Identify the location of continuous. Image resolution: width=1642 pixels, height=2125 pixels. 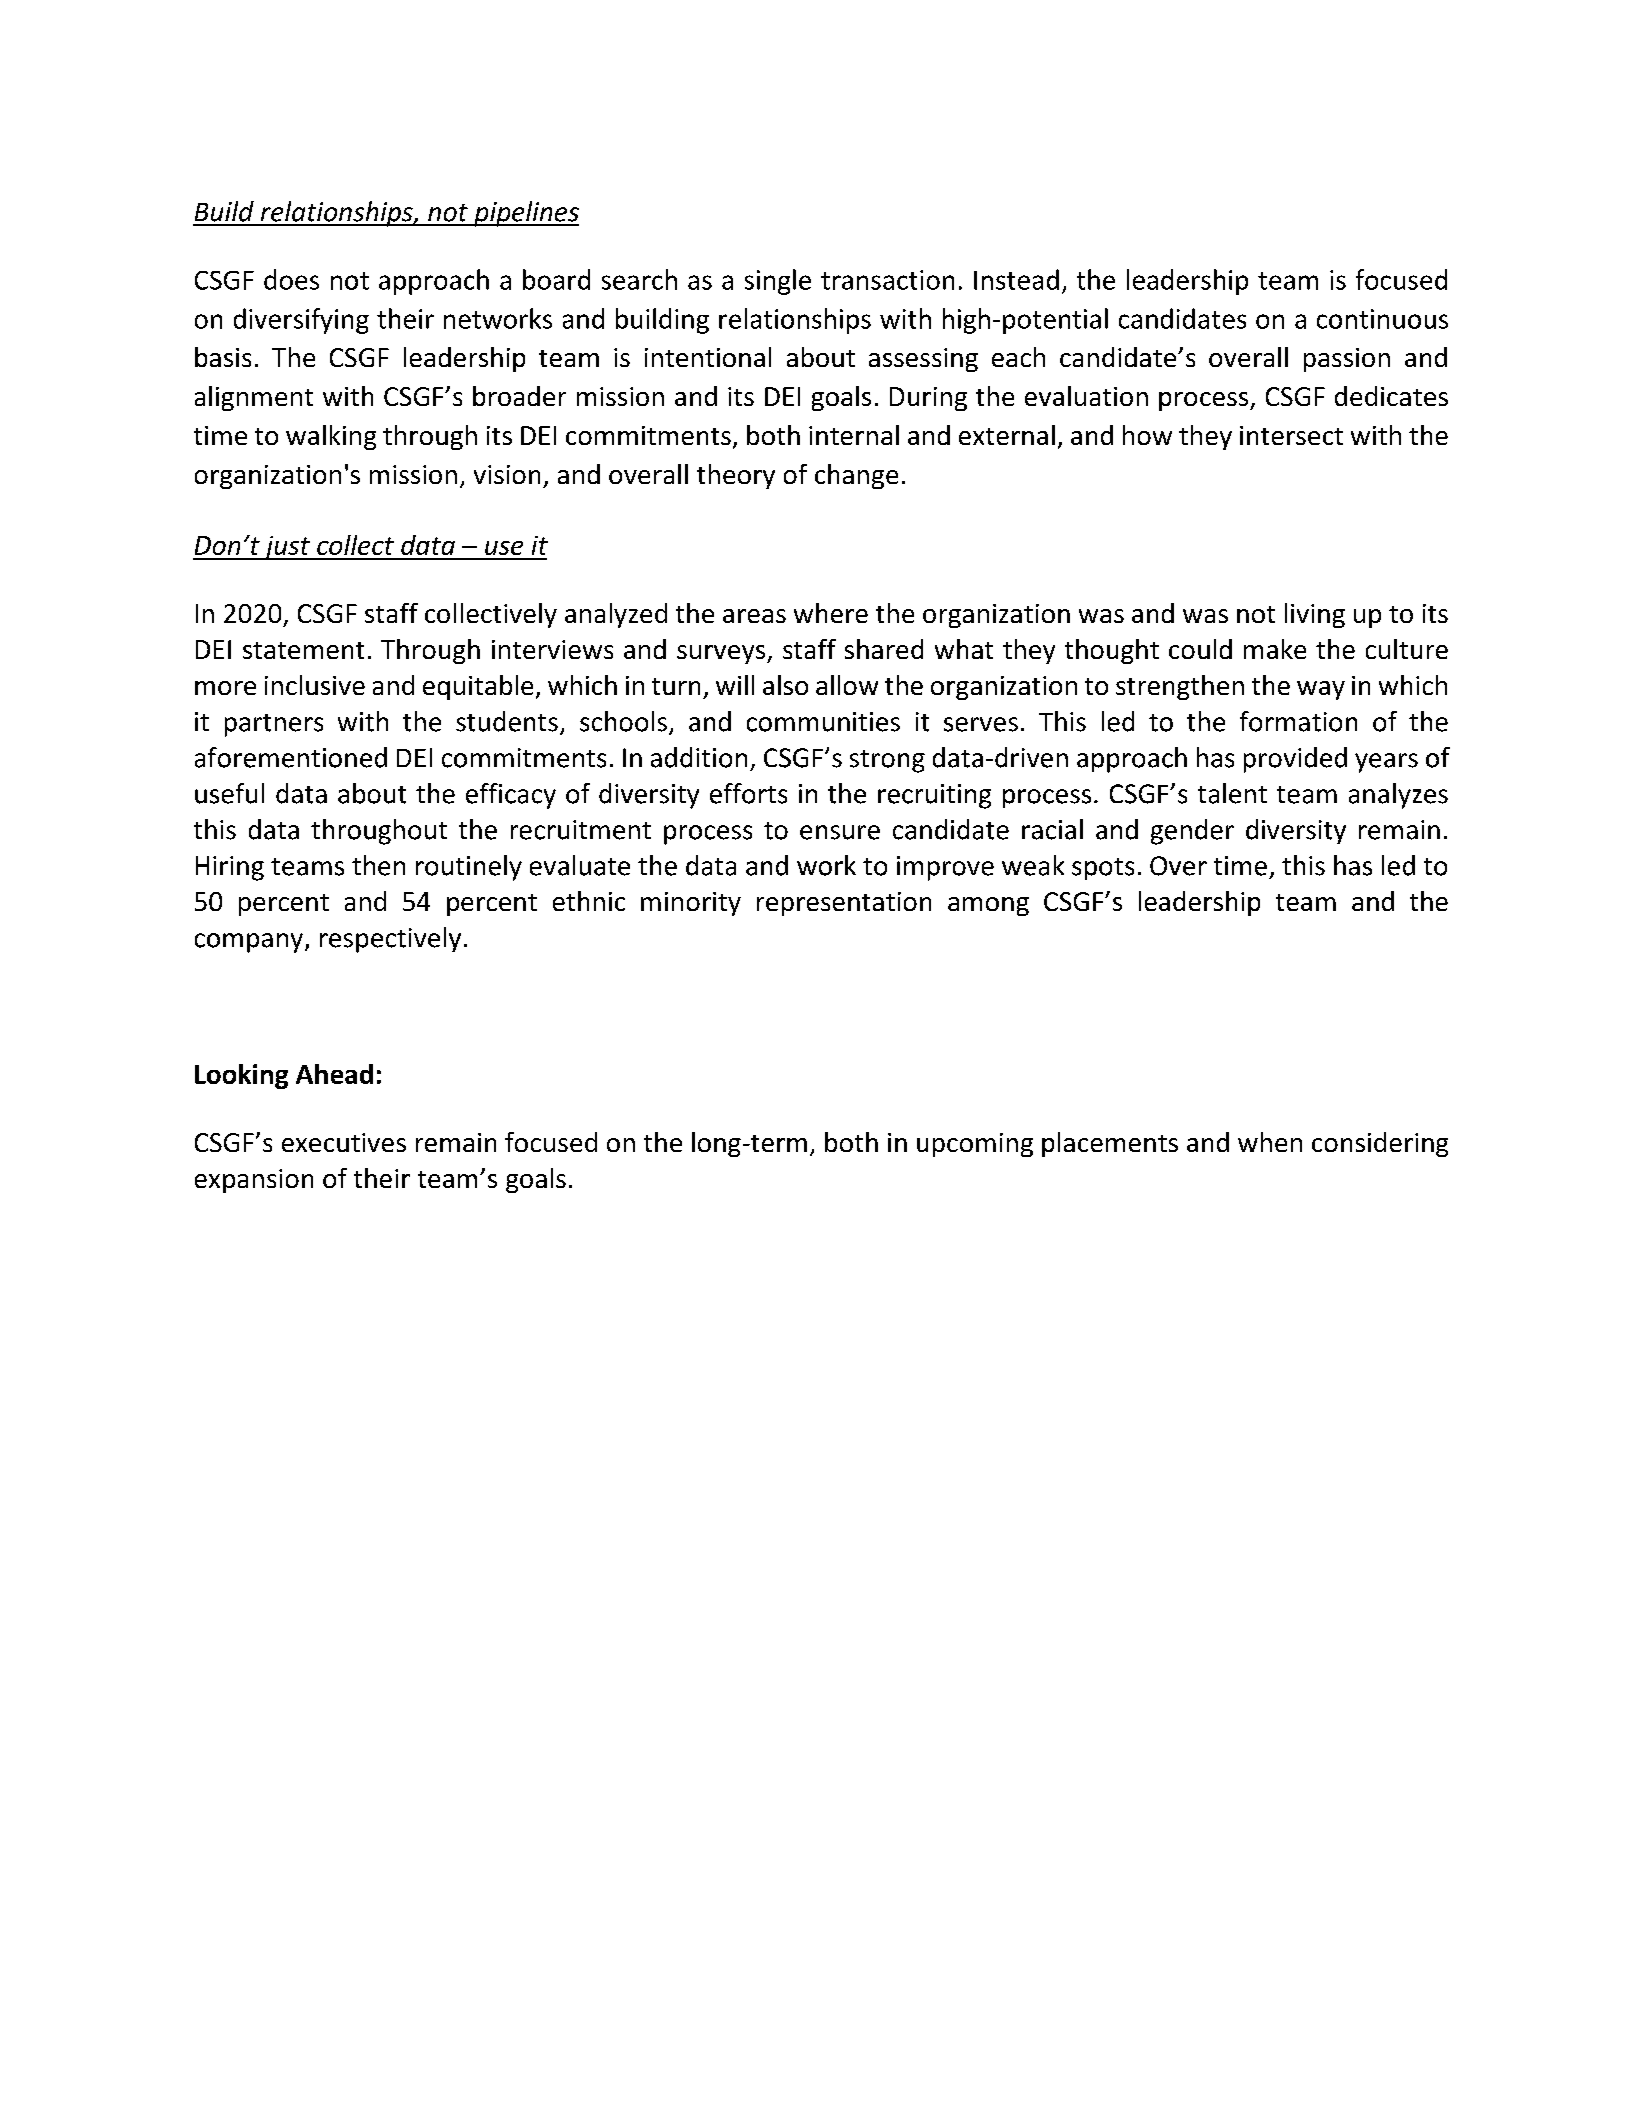
(1382, 319).
